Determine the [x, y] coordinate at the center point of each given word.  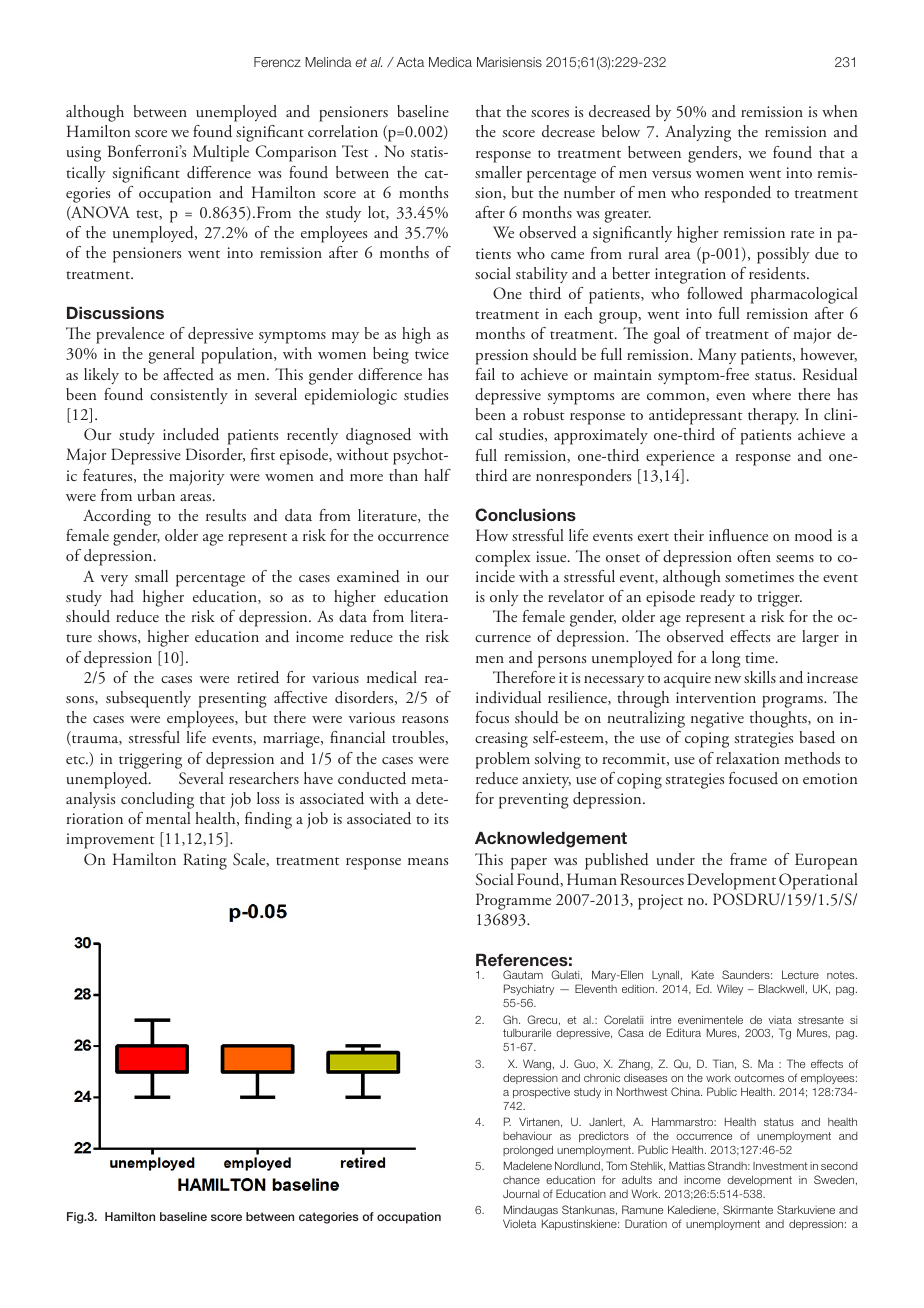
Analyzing [698, 133]
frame [748, 859]
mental [168, 818]
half [437, 475]
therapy [773, 416]
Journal [521, 1193]
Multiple [221, 153]
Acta [410, 62]
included [191, 434]
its [441, 818]
